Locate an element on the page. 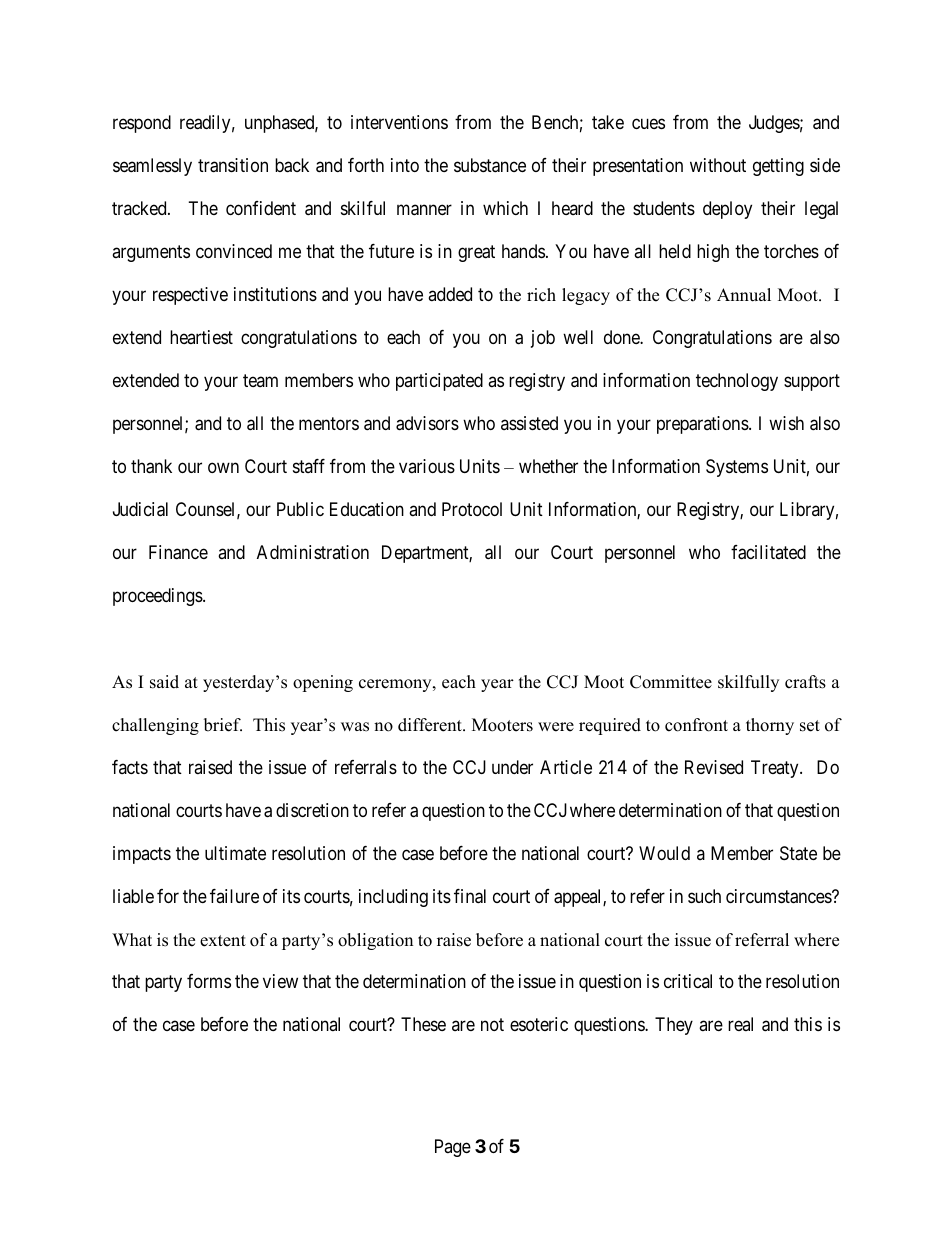 The image size is (952, 1233). proceedings is located at coordinates (158, 597).
